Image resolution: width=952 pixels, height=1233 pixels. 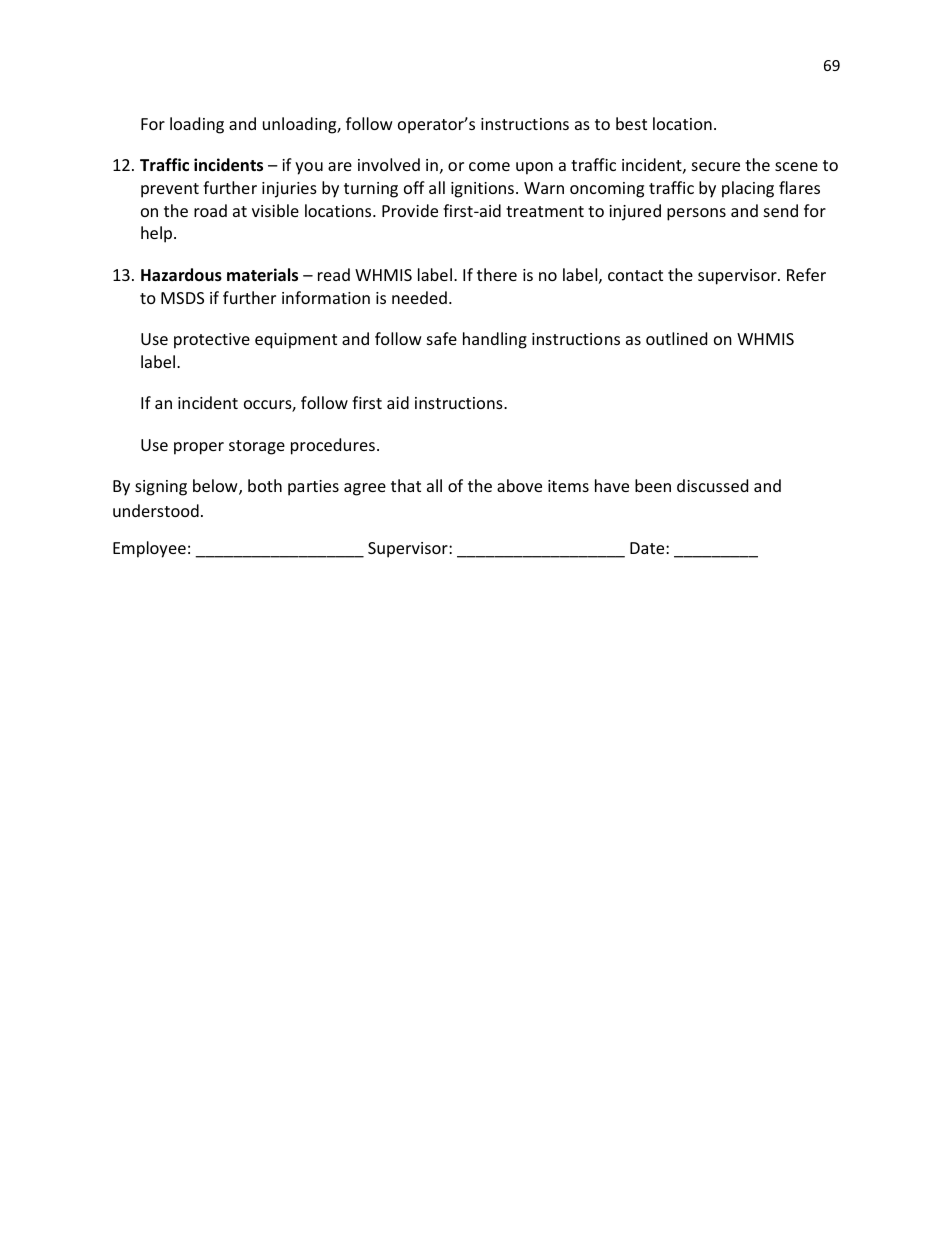 What do you see at coordinates (212, 341) in the image?
I see `protective` at bounding box center [212, 341].
